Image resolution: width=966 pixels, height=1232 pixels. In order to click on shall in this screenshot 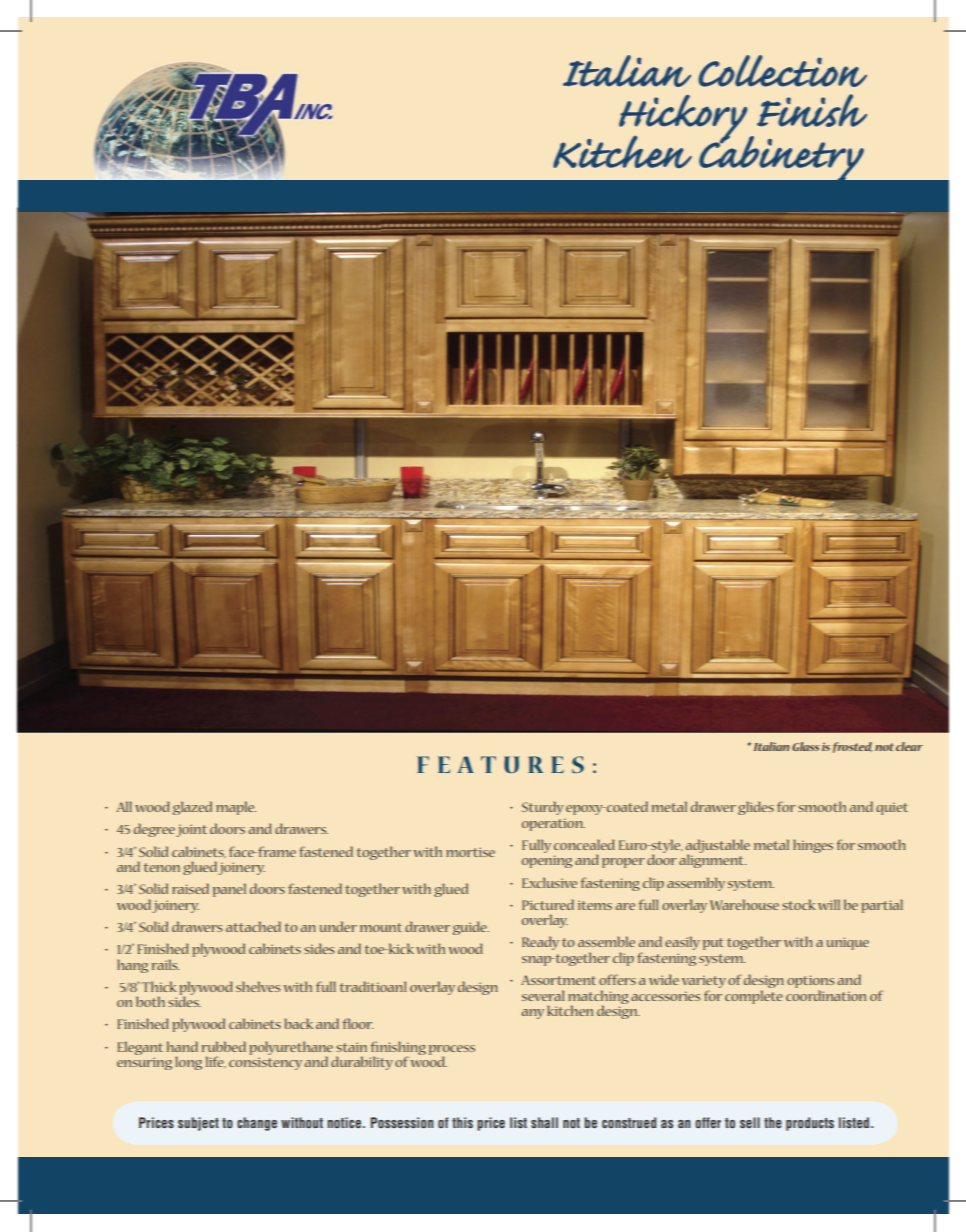, I will do `click(544, 1122)`.
